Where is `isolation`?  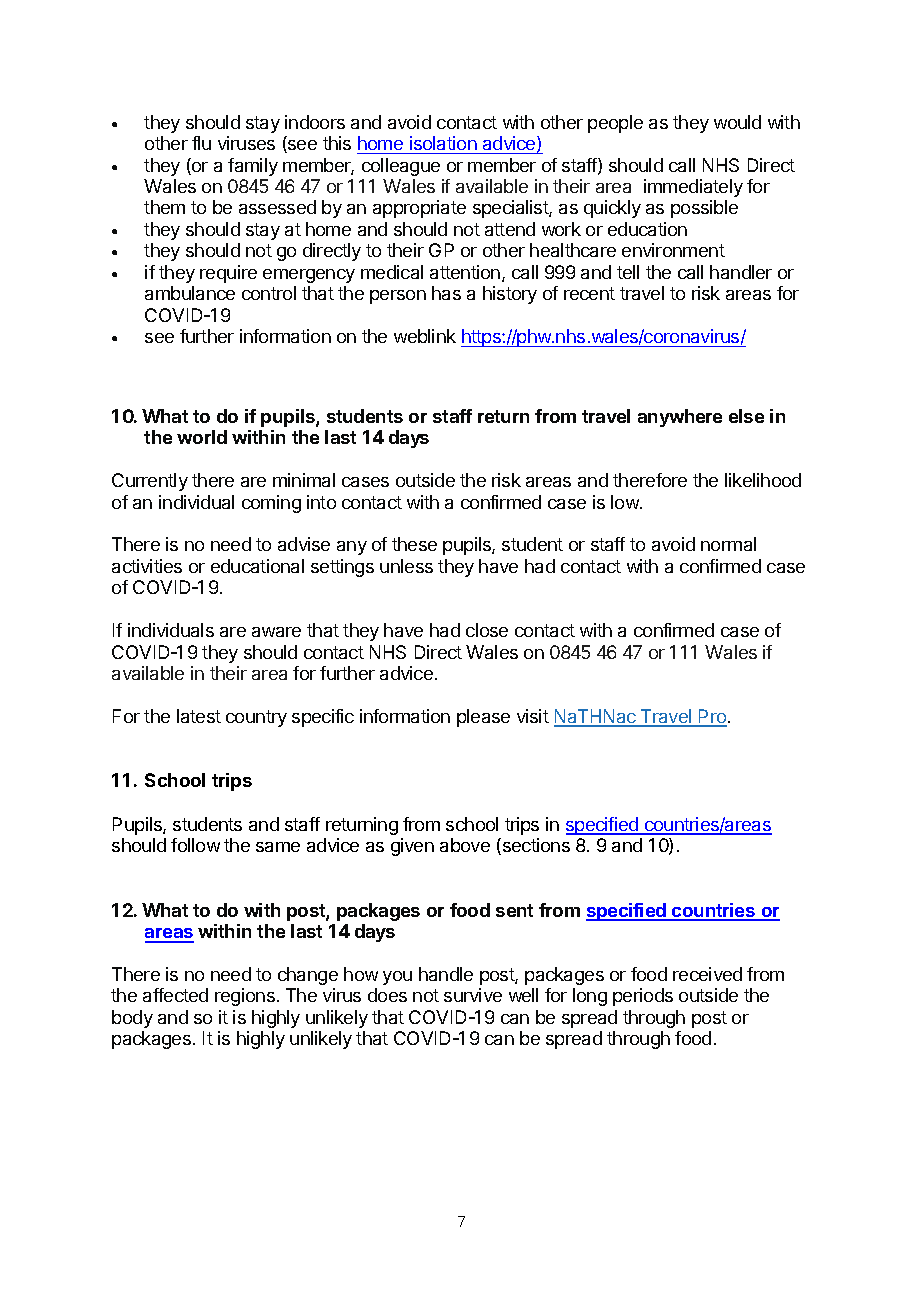
isolation is located at coordinates (443, 143).
